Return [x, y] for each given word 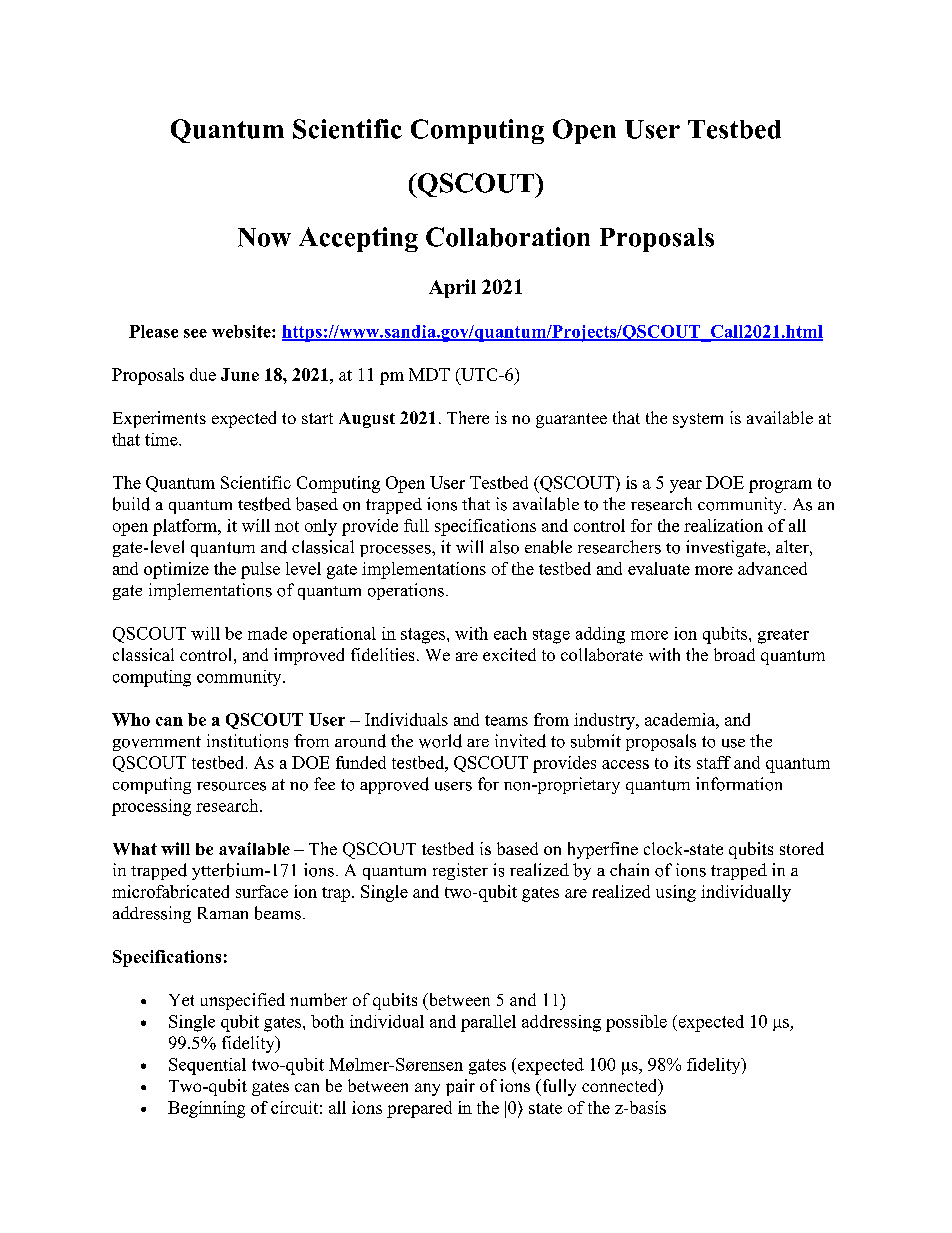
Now [264, 237]
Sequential [207, 1066]
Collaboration [508, 237]
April [452, 288]
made [267, 633]
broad [734, 654]
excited [509, 654]
